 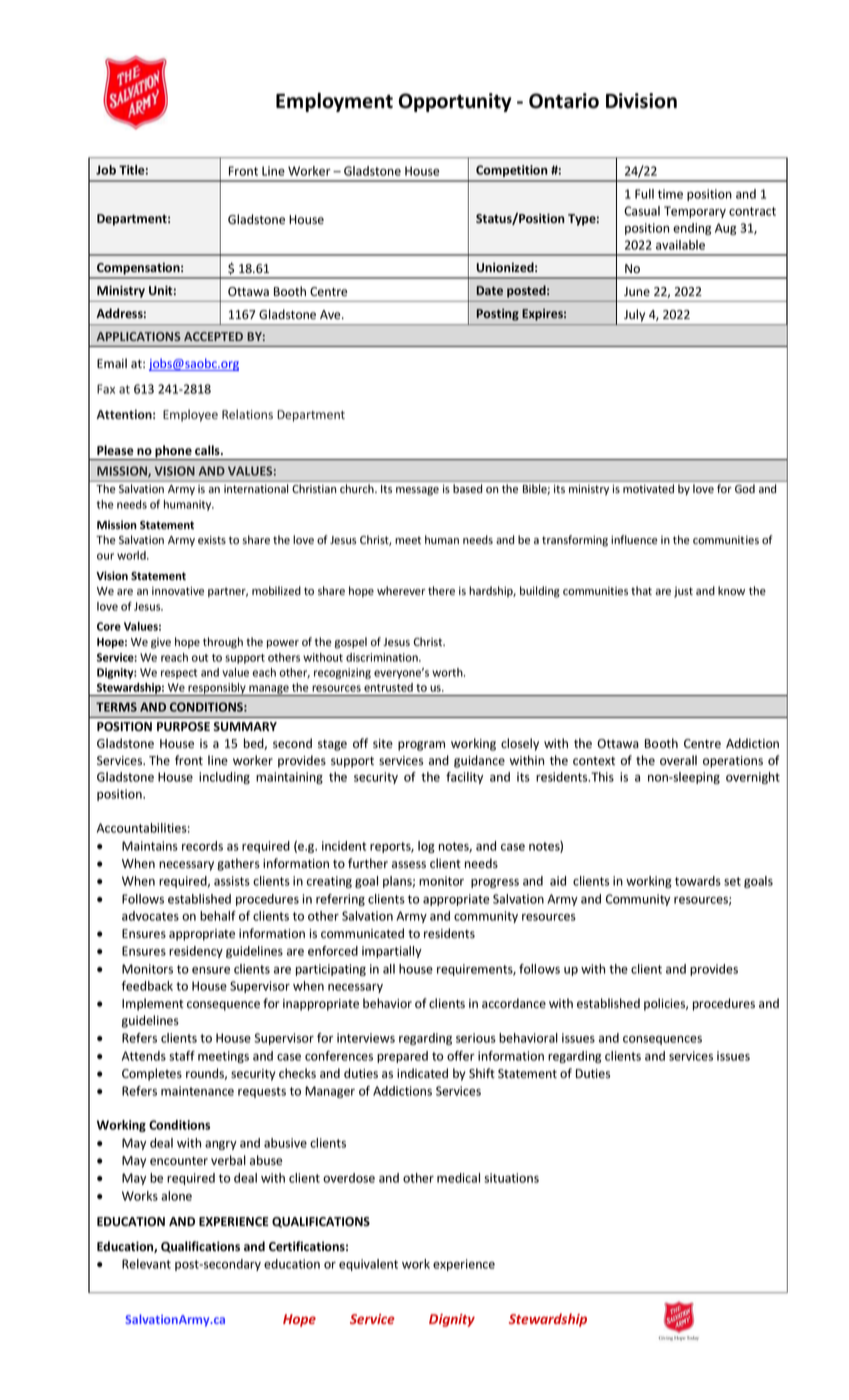 What do you see at coordinates (670, 194) in the screenshot?
I see `time` at bounding box center [670, 194].
